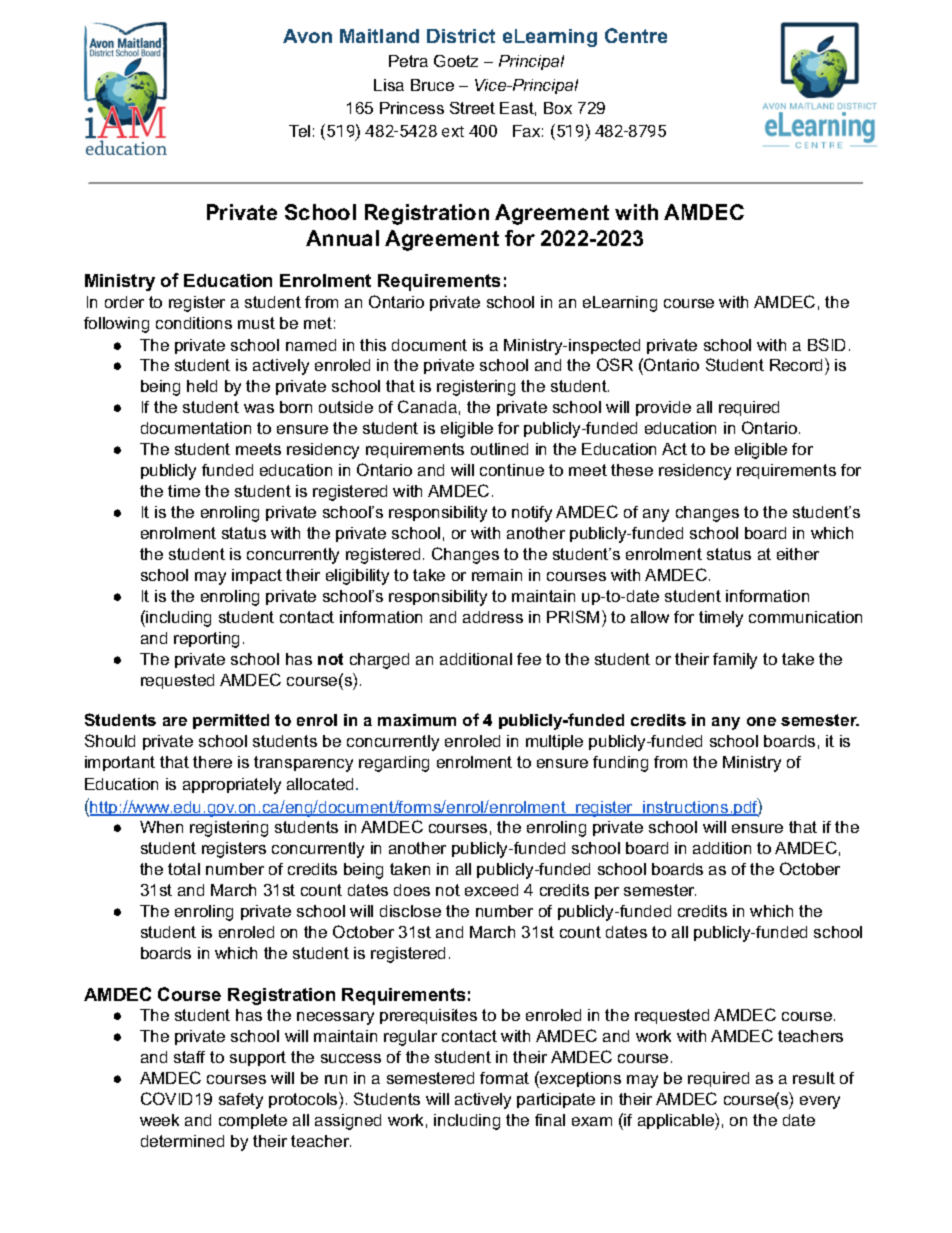  Describe the element at coordinates (798, 554) in the document. I see `either` at that location.
